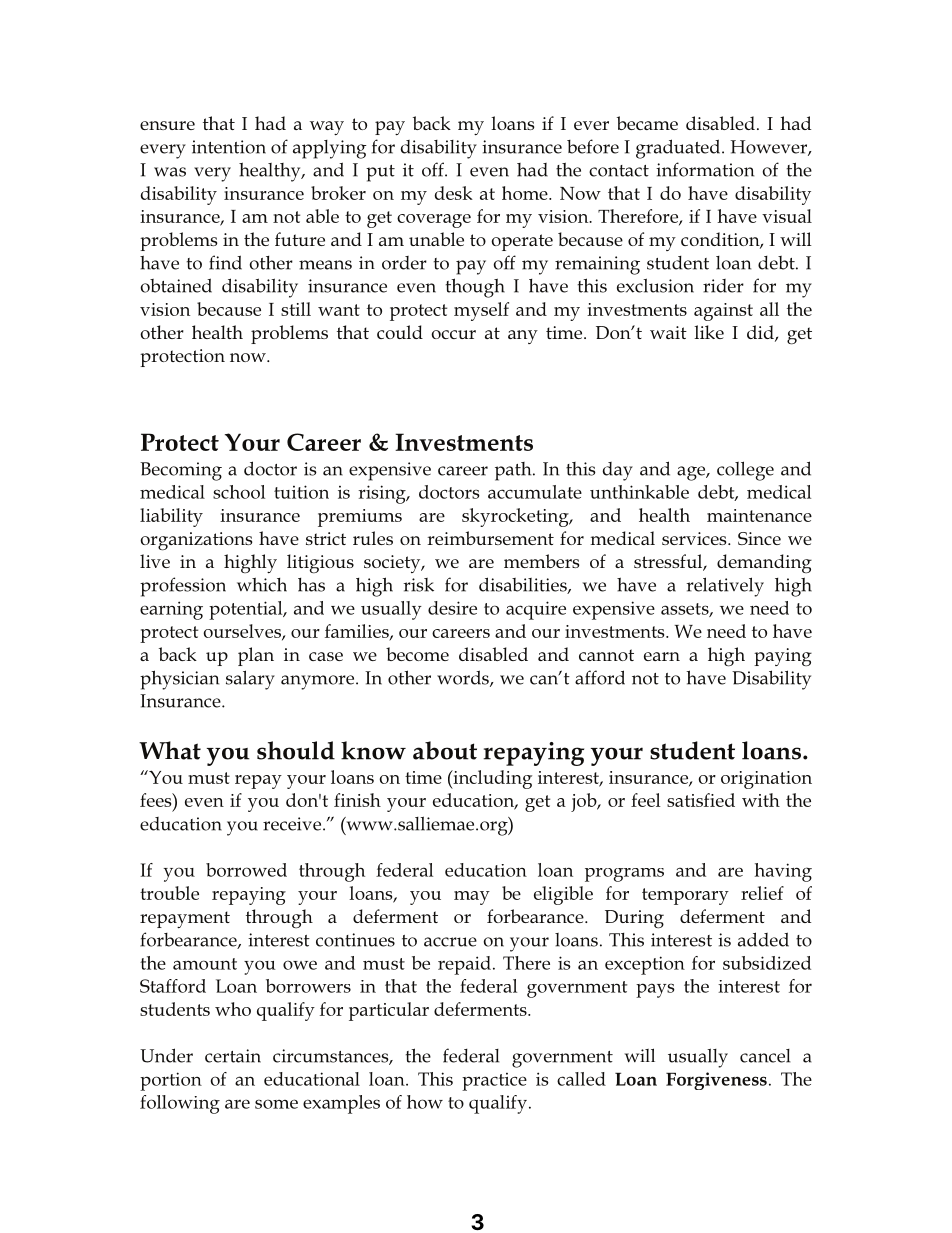 Image resolution: width=952 pixels, height=1233 pixels. I want to click on practice, so click(494, 1082).
